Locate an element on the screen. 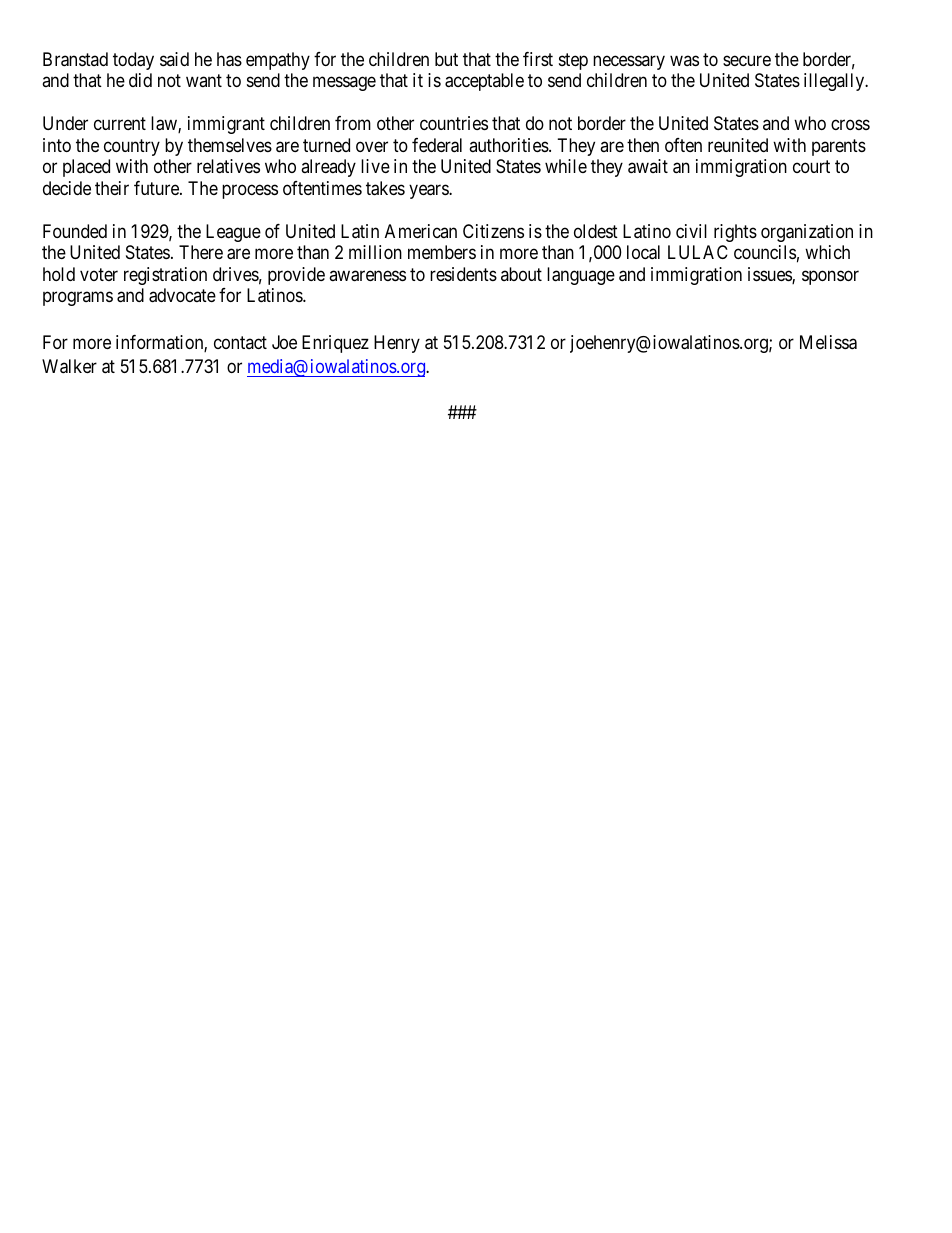 Image resolution: width=952 pixels, height=1233 pixels. but is located at coordinates (446, 59).
